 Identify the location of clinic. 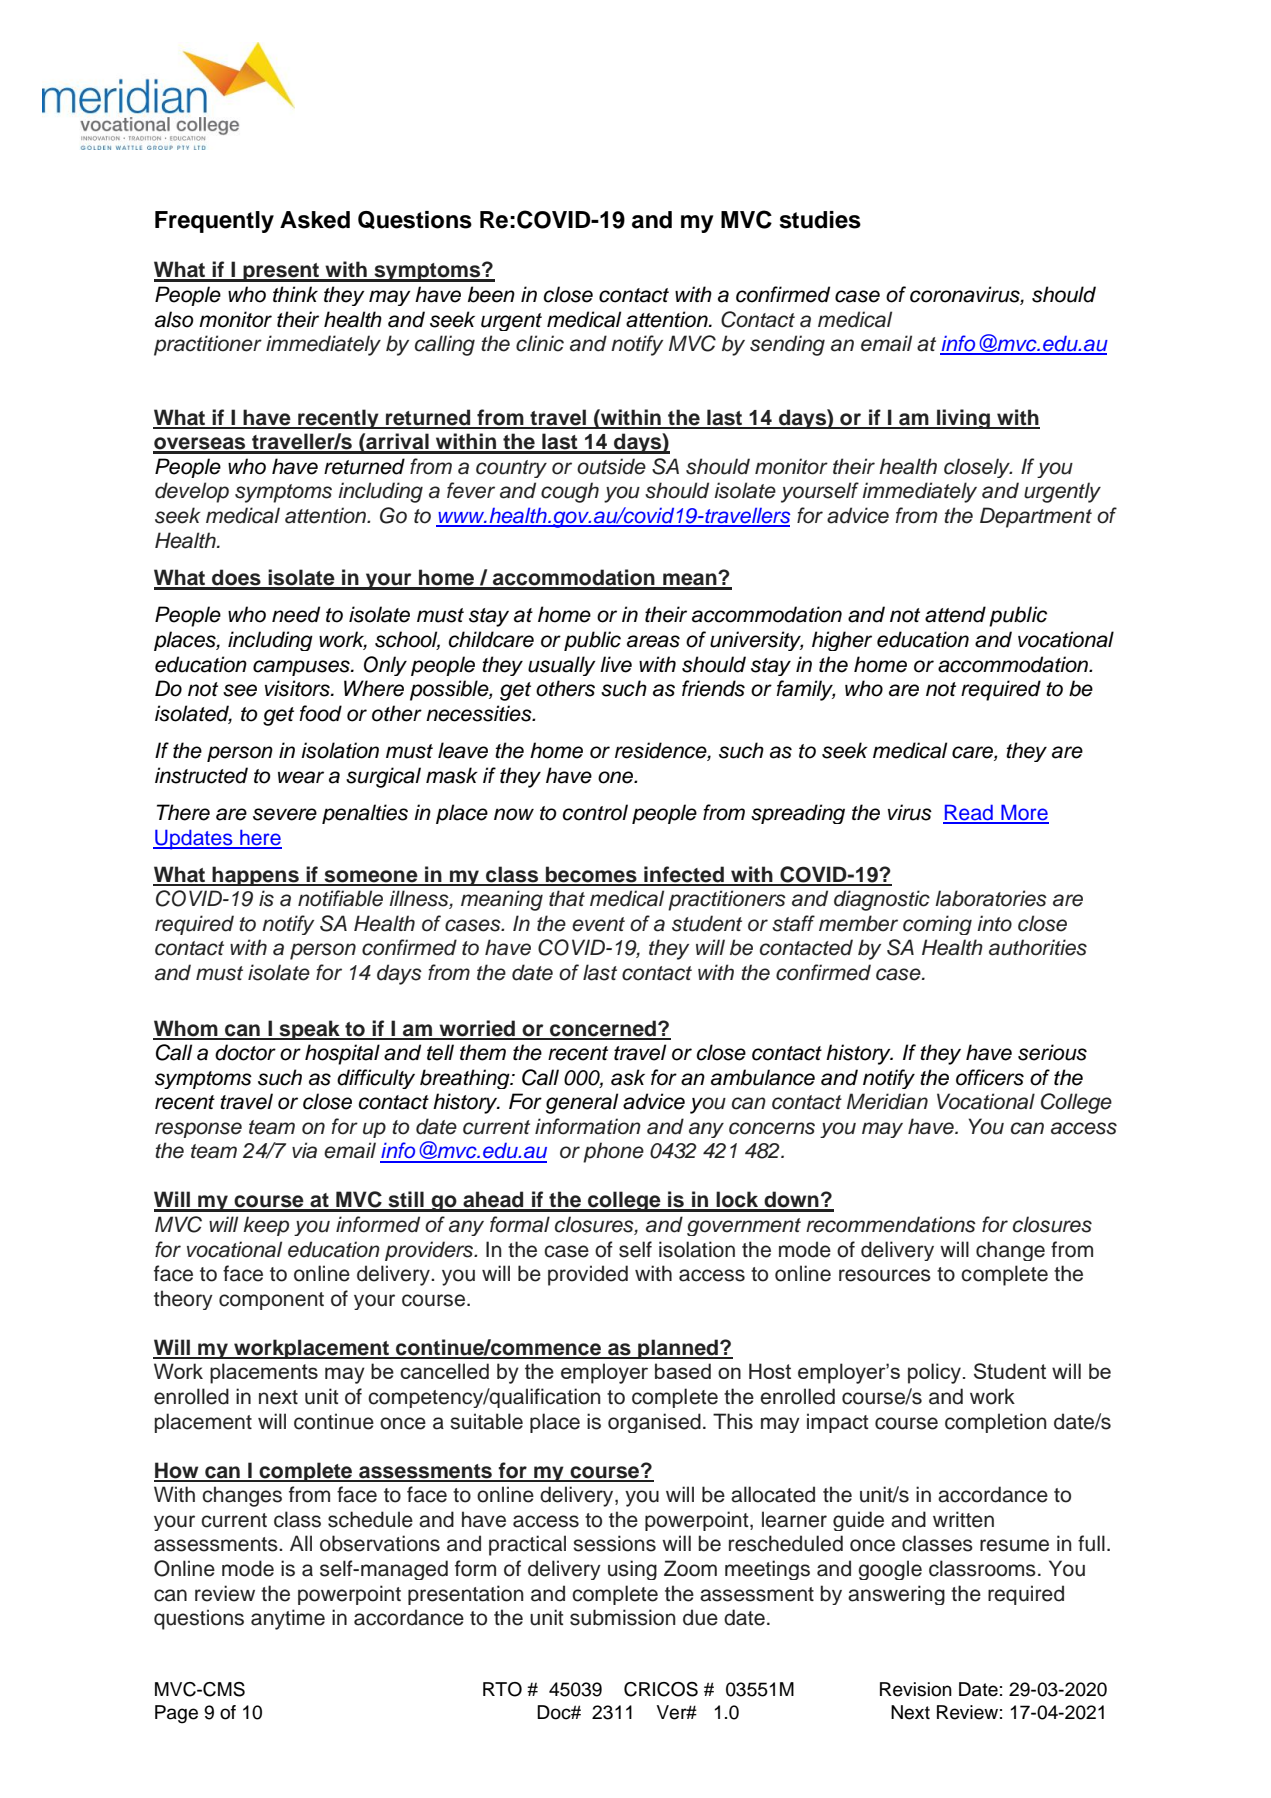
(540, 343).
